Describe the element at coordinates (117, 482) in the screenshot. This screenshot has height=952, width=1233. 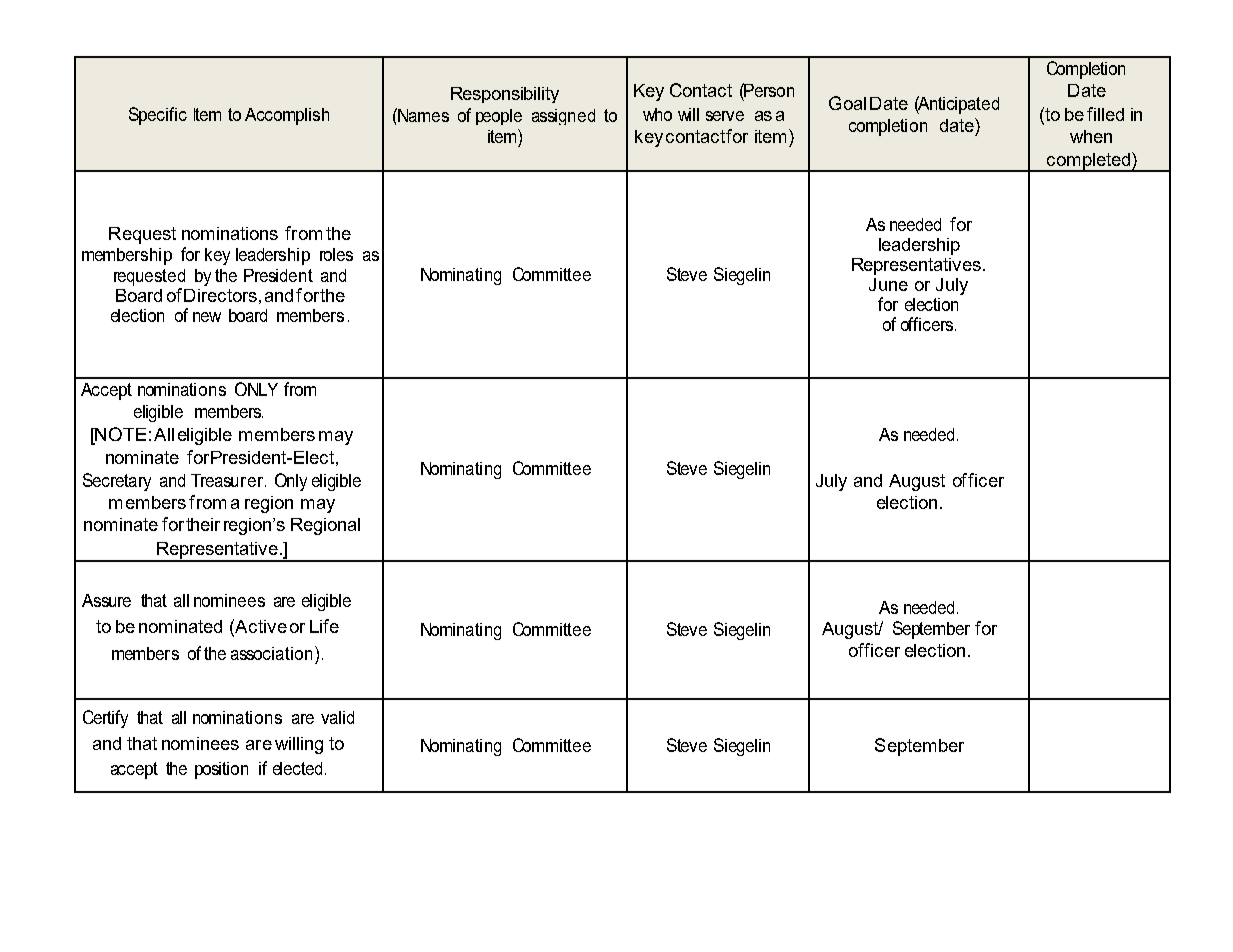
I see `Secretary` at that location.
